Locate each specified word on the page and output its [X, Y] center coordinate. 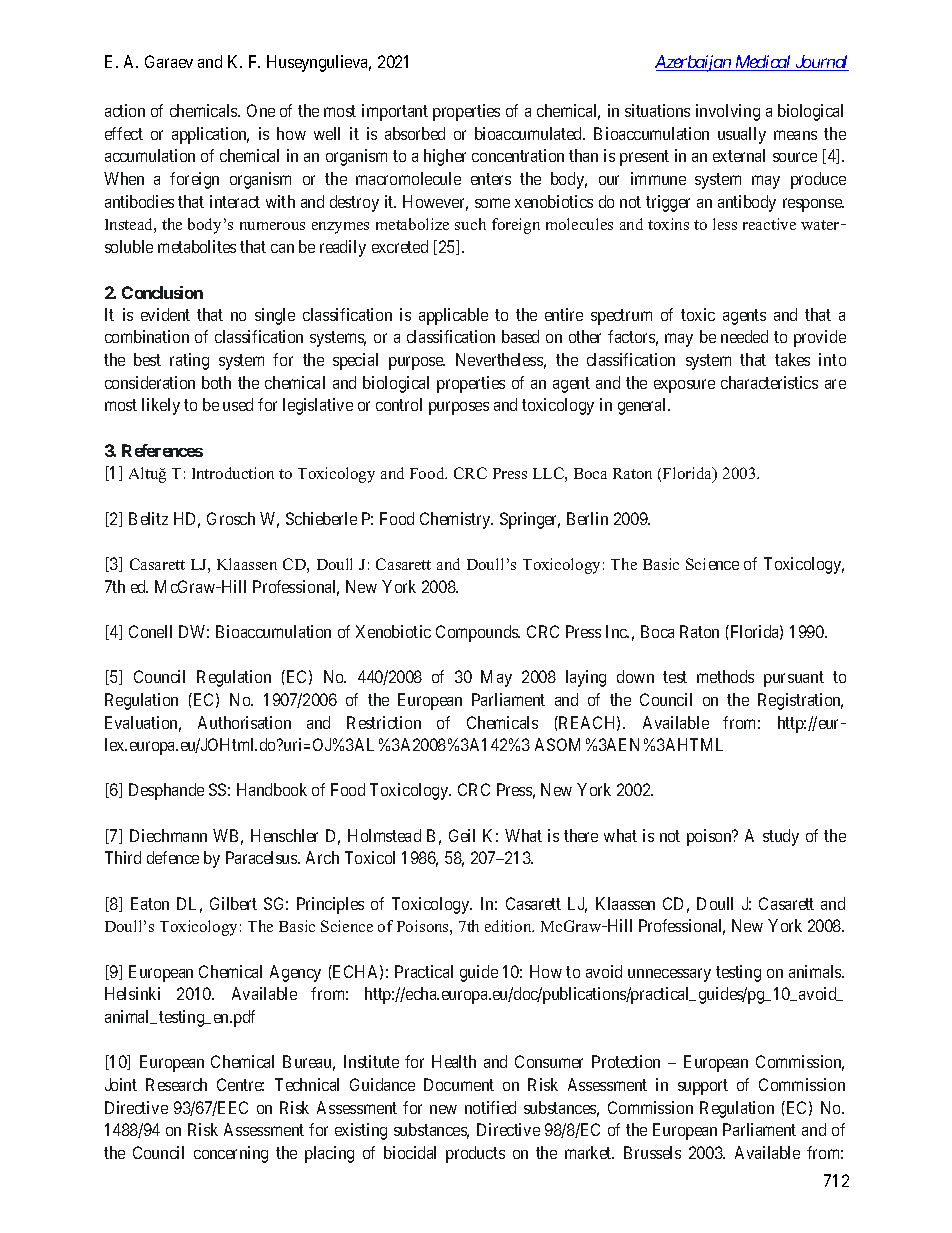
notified [490, 1107]
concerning [231, 1154]
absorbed [415, 133]
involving [728, 112]
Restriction [384, 722]
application [210, 135]
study [781, 837]
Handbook [272, 789]
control [399, 404]
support [703, 1087]
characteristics [769, 382]
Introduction [233, 473]
